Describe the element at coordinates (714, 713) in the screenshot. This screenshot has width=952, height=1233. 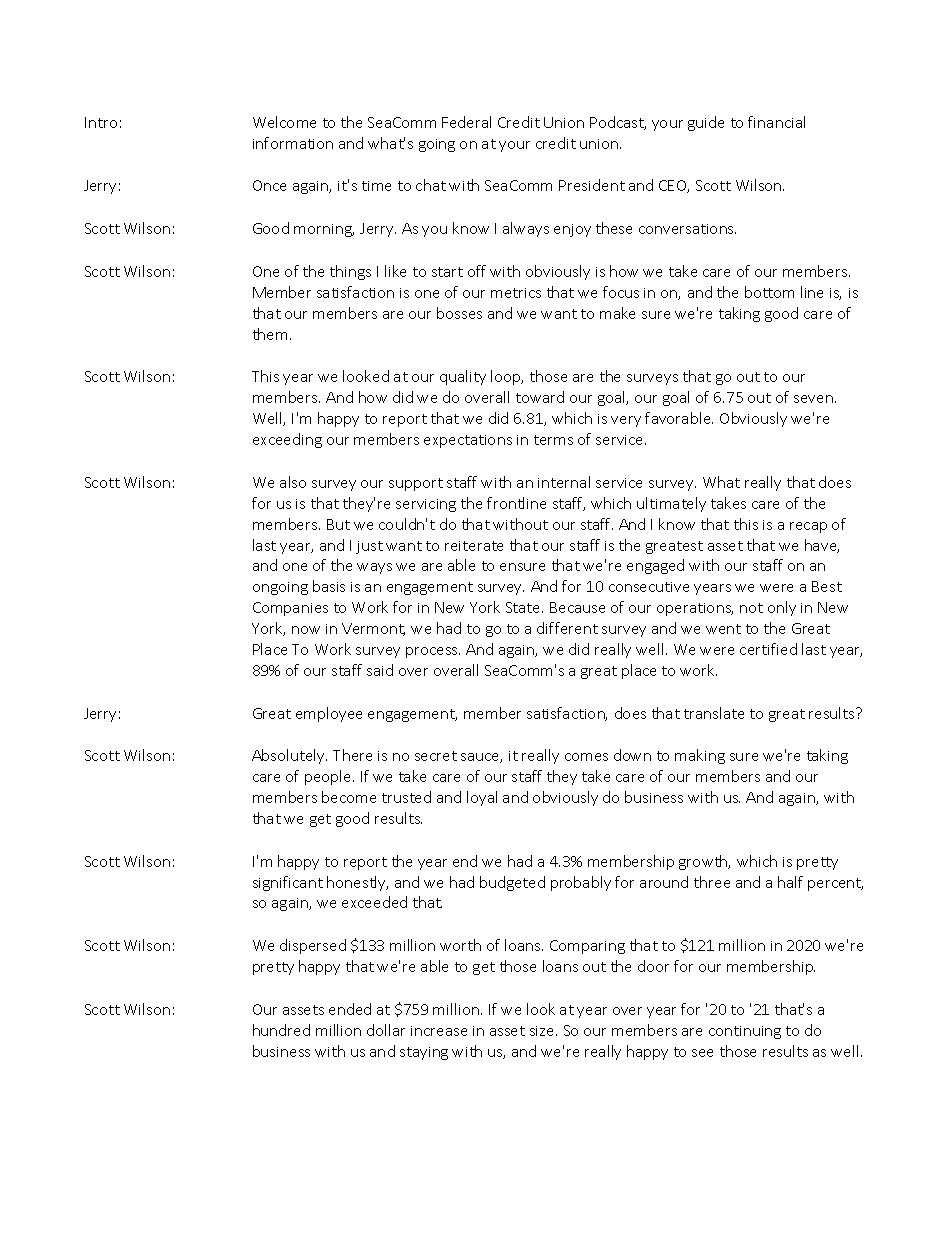
I see `translate` at that location.
